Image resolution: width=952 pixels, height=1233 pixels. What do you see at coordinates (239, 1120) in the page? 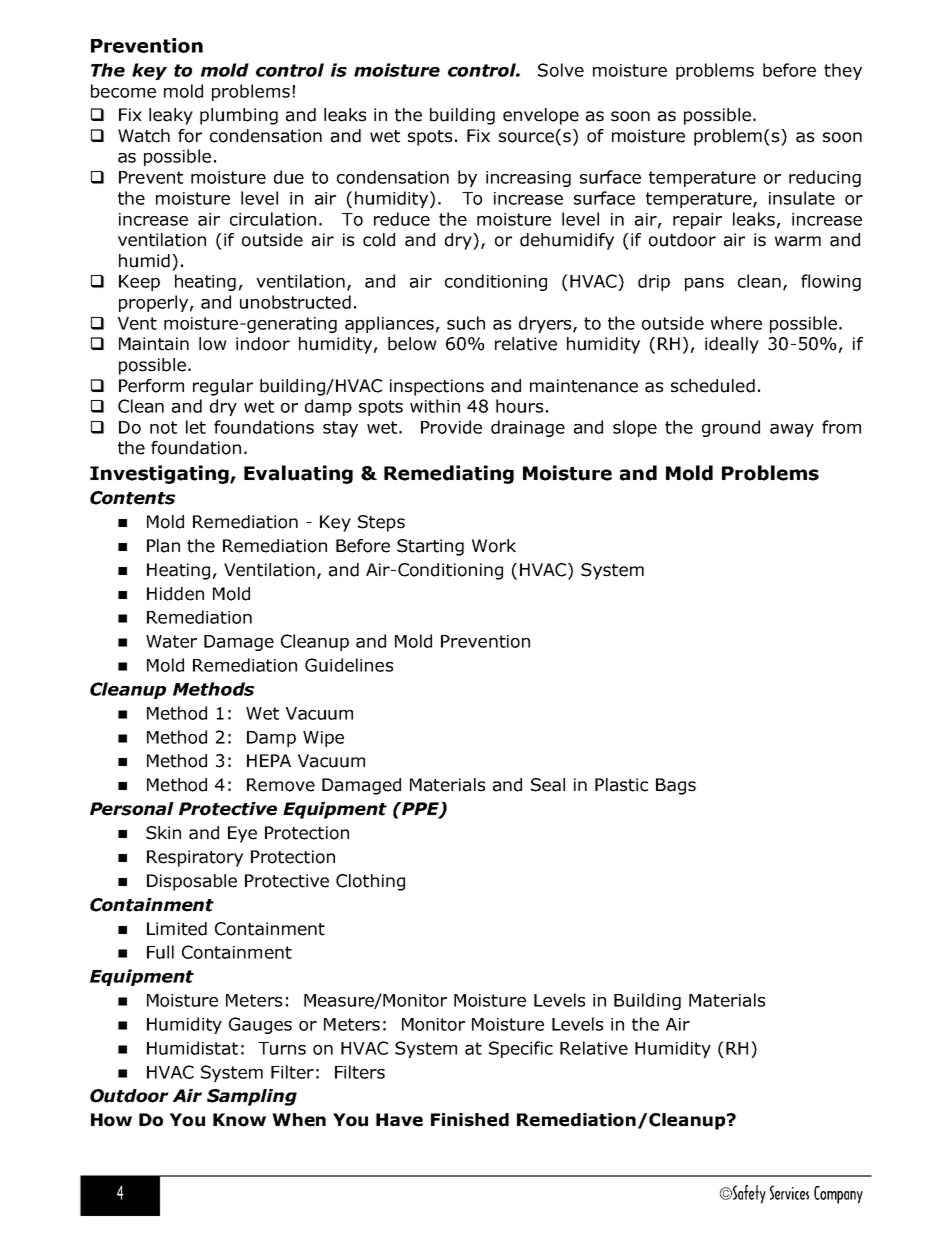
I see `Know` at bounding box center [239, 1120].
